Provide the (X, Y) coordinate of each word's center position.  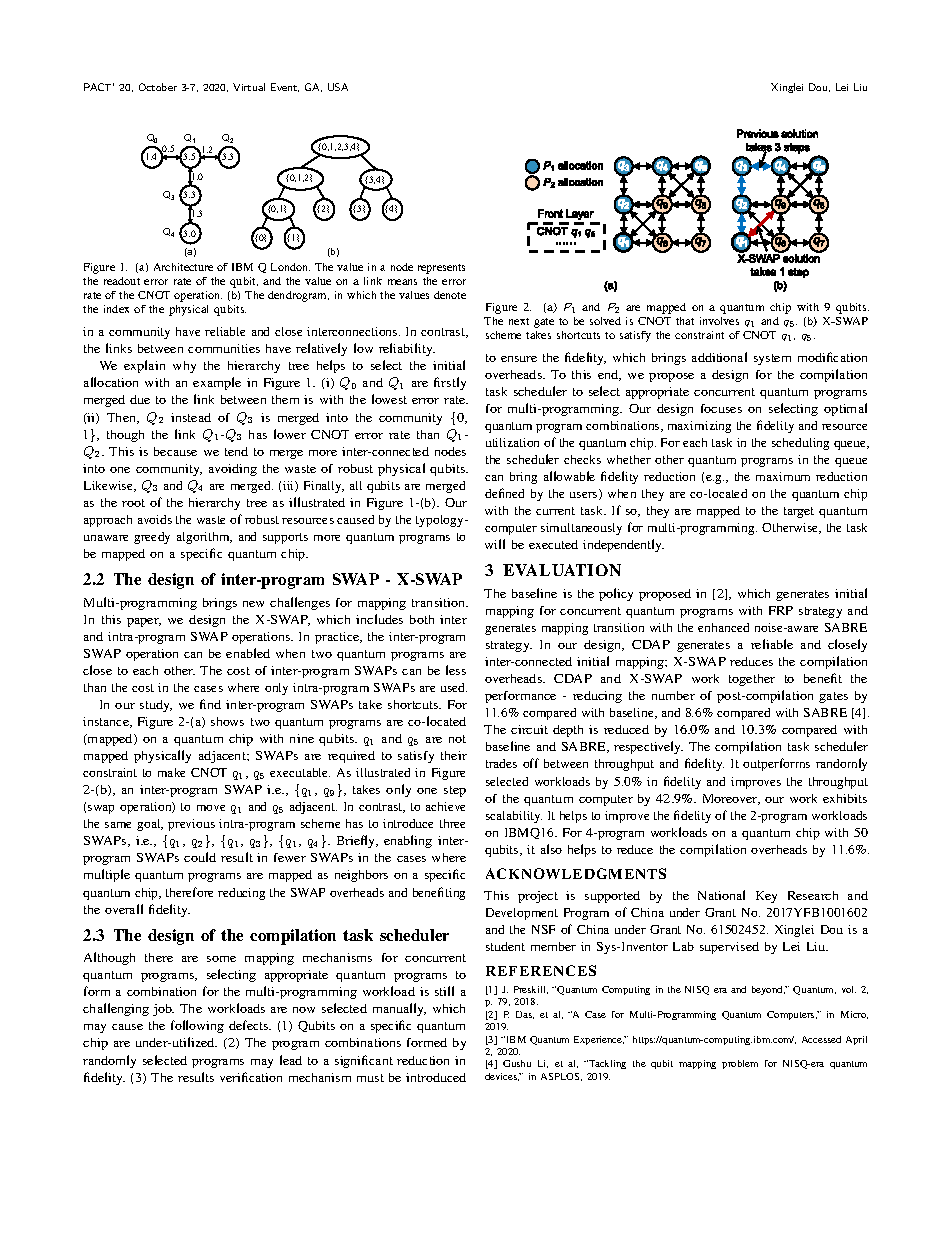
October (158, 87)
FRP (781, 610)
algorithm (204, 538)
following (197, 1026)
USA (338, 87)
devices (502, 1077)
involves (719, 321)
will (495, 544)
